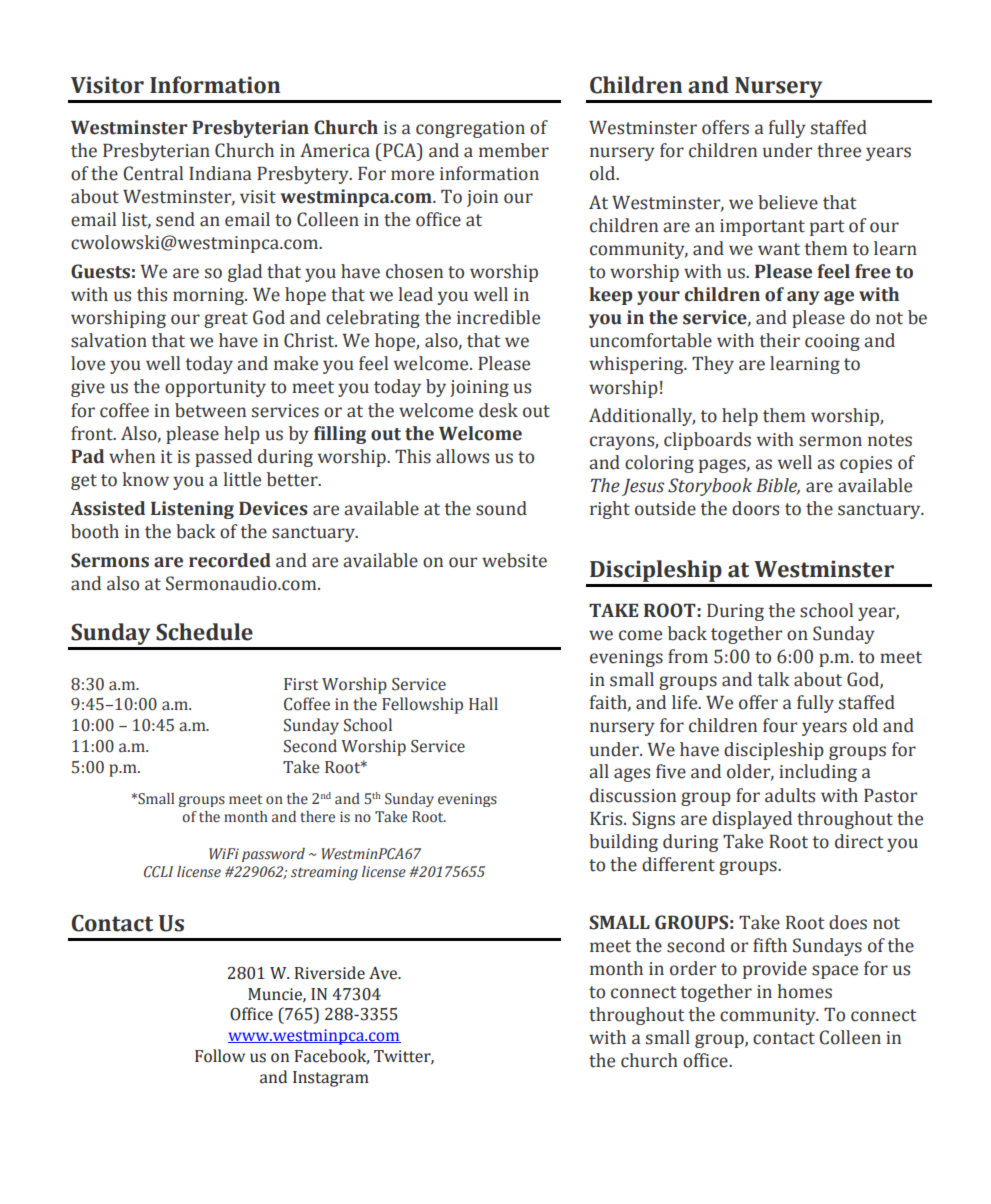  I want to click on Hall, so click(483, 704).
